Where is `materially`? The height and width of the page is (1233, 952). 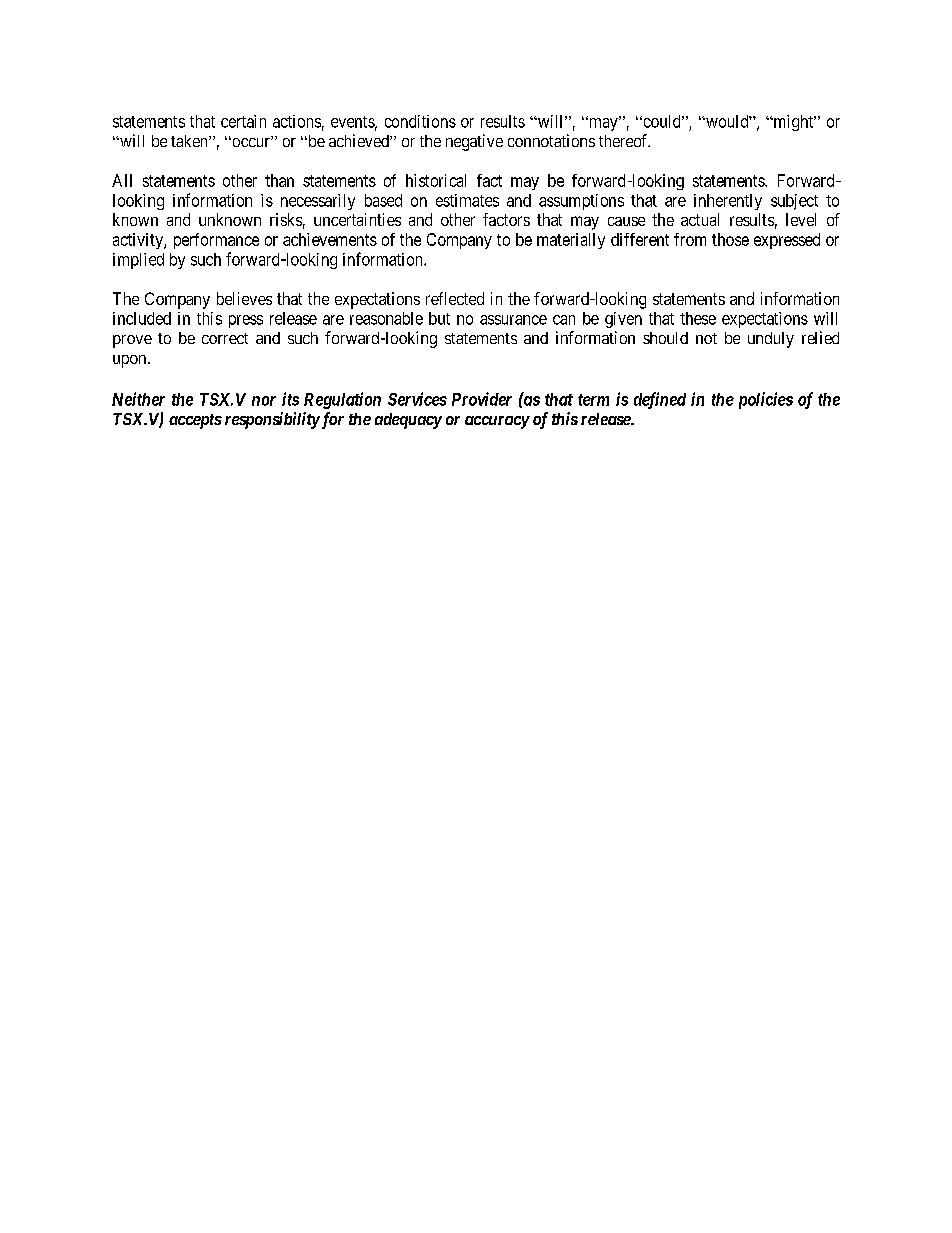 materially is located at coordinates (571, 241).
